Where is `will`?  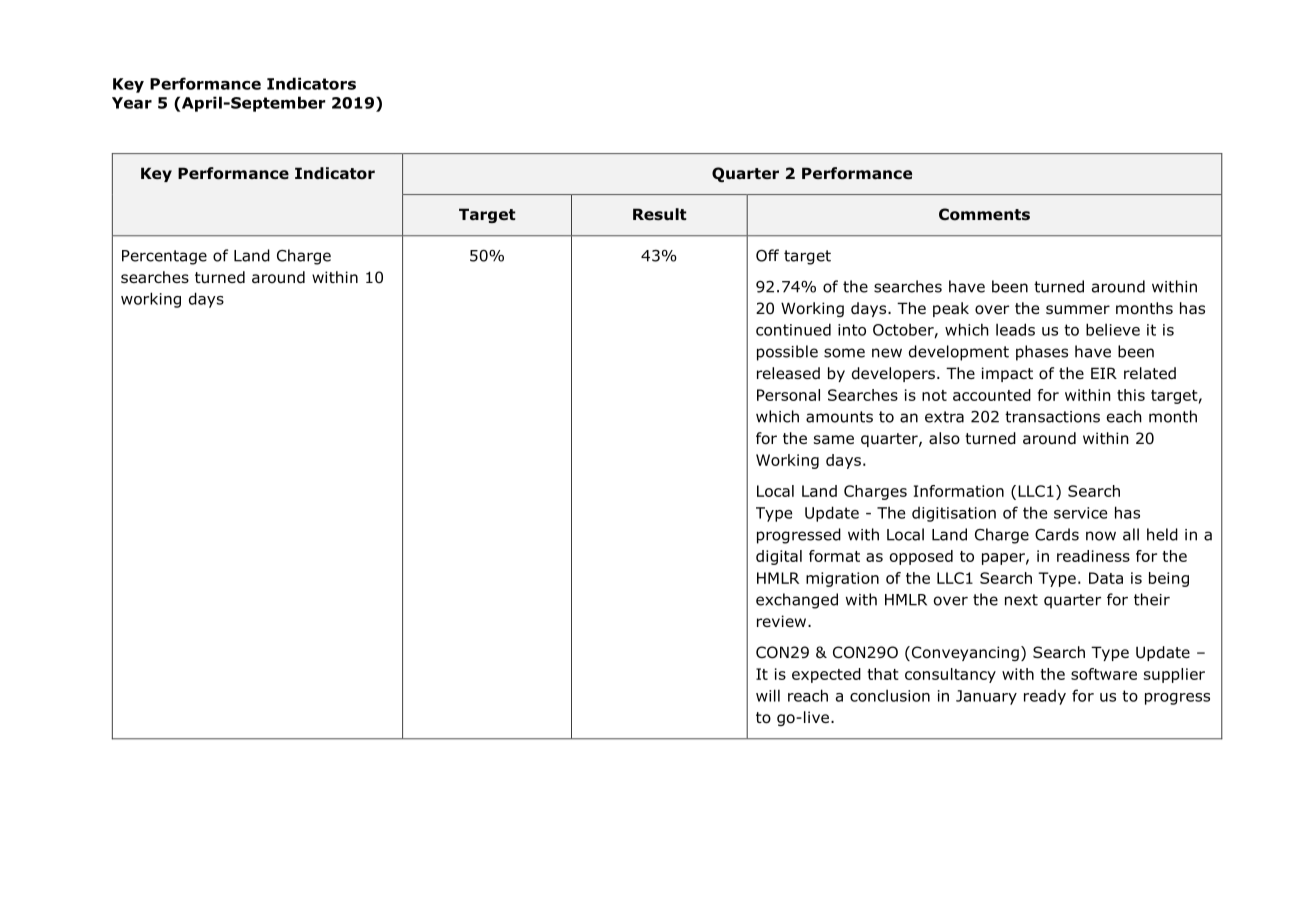 will is located at coordinates (768, 695).
